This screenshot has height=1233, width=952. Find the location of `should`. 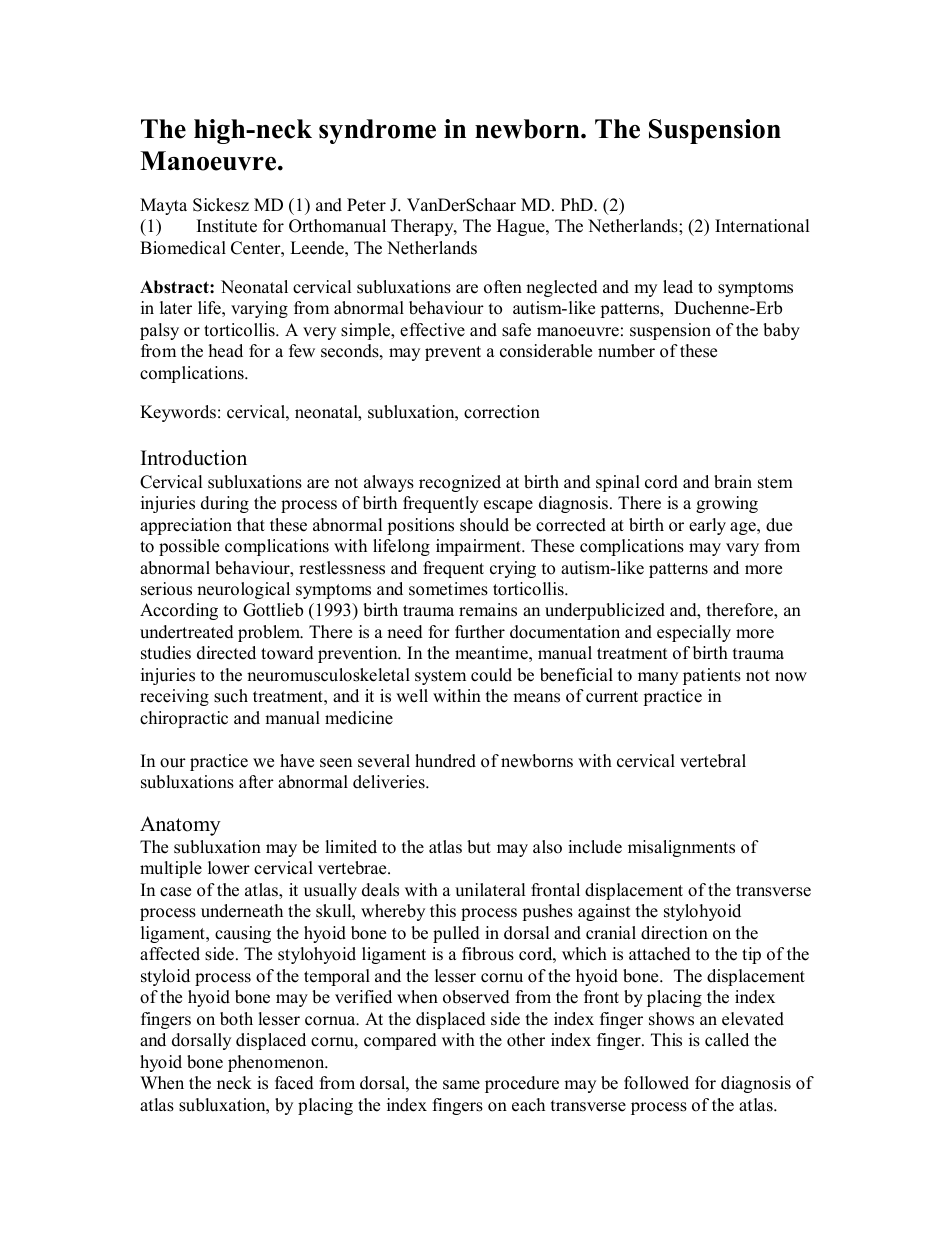

should is located at coordinates (484, 525).
